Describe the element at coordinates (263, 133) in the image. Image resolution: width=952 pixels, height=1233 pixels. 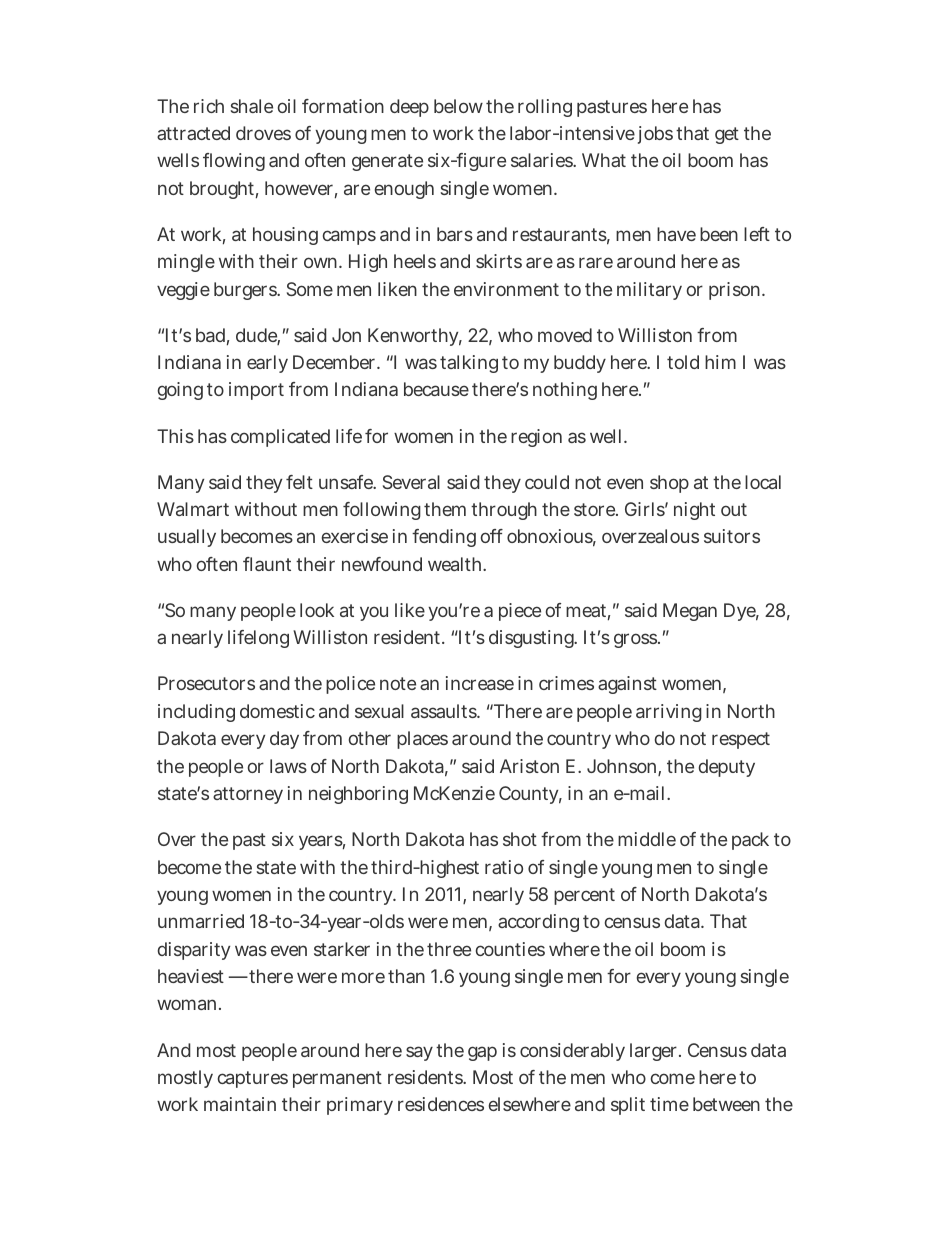
I see `droves` at that location.
